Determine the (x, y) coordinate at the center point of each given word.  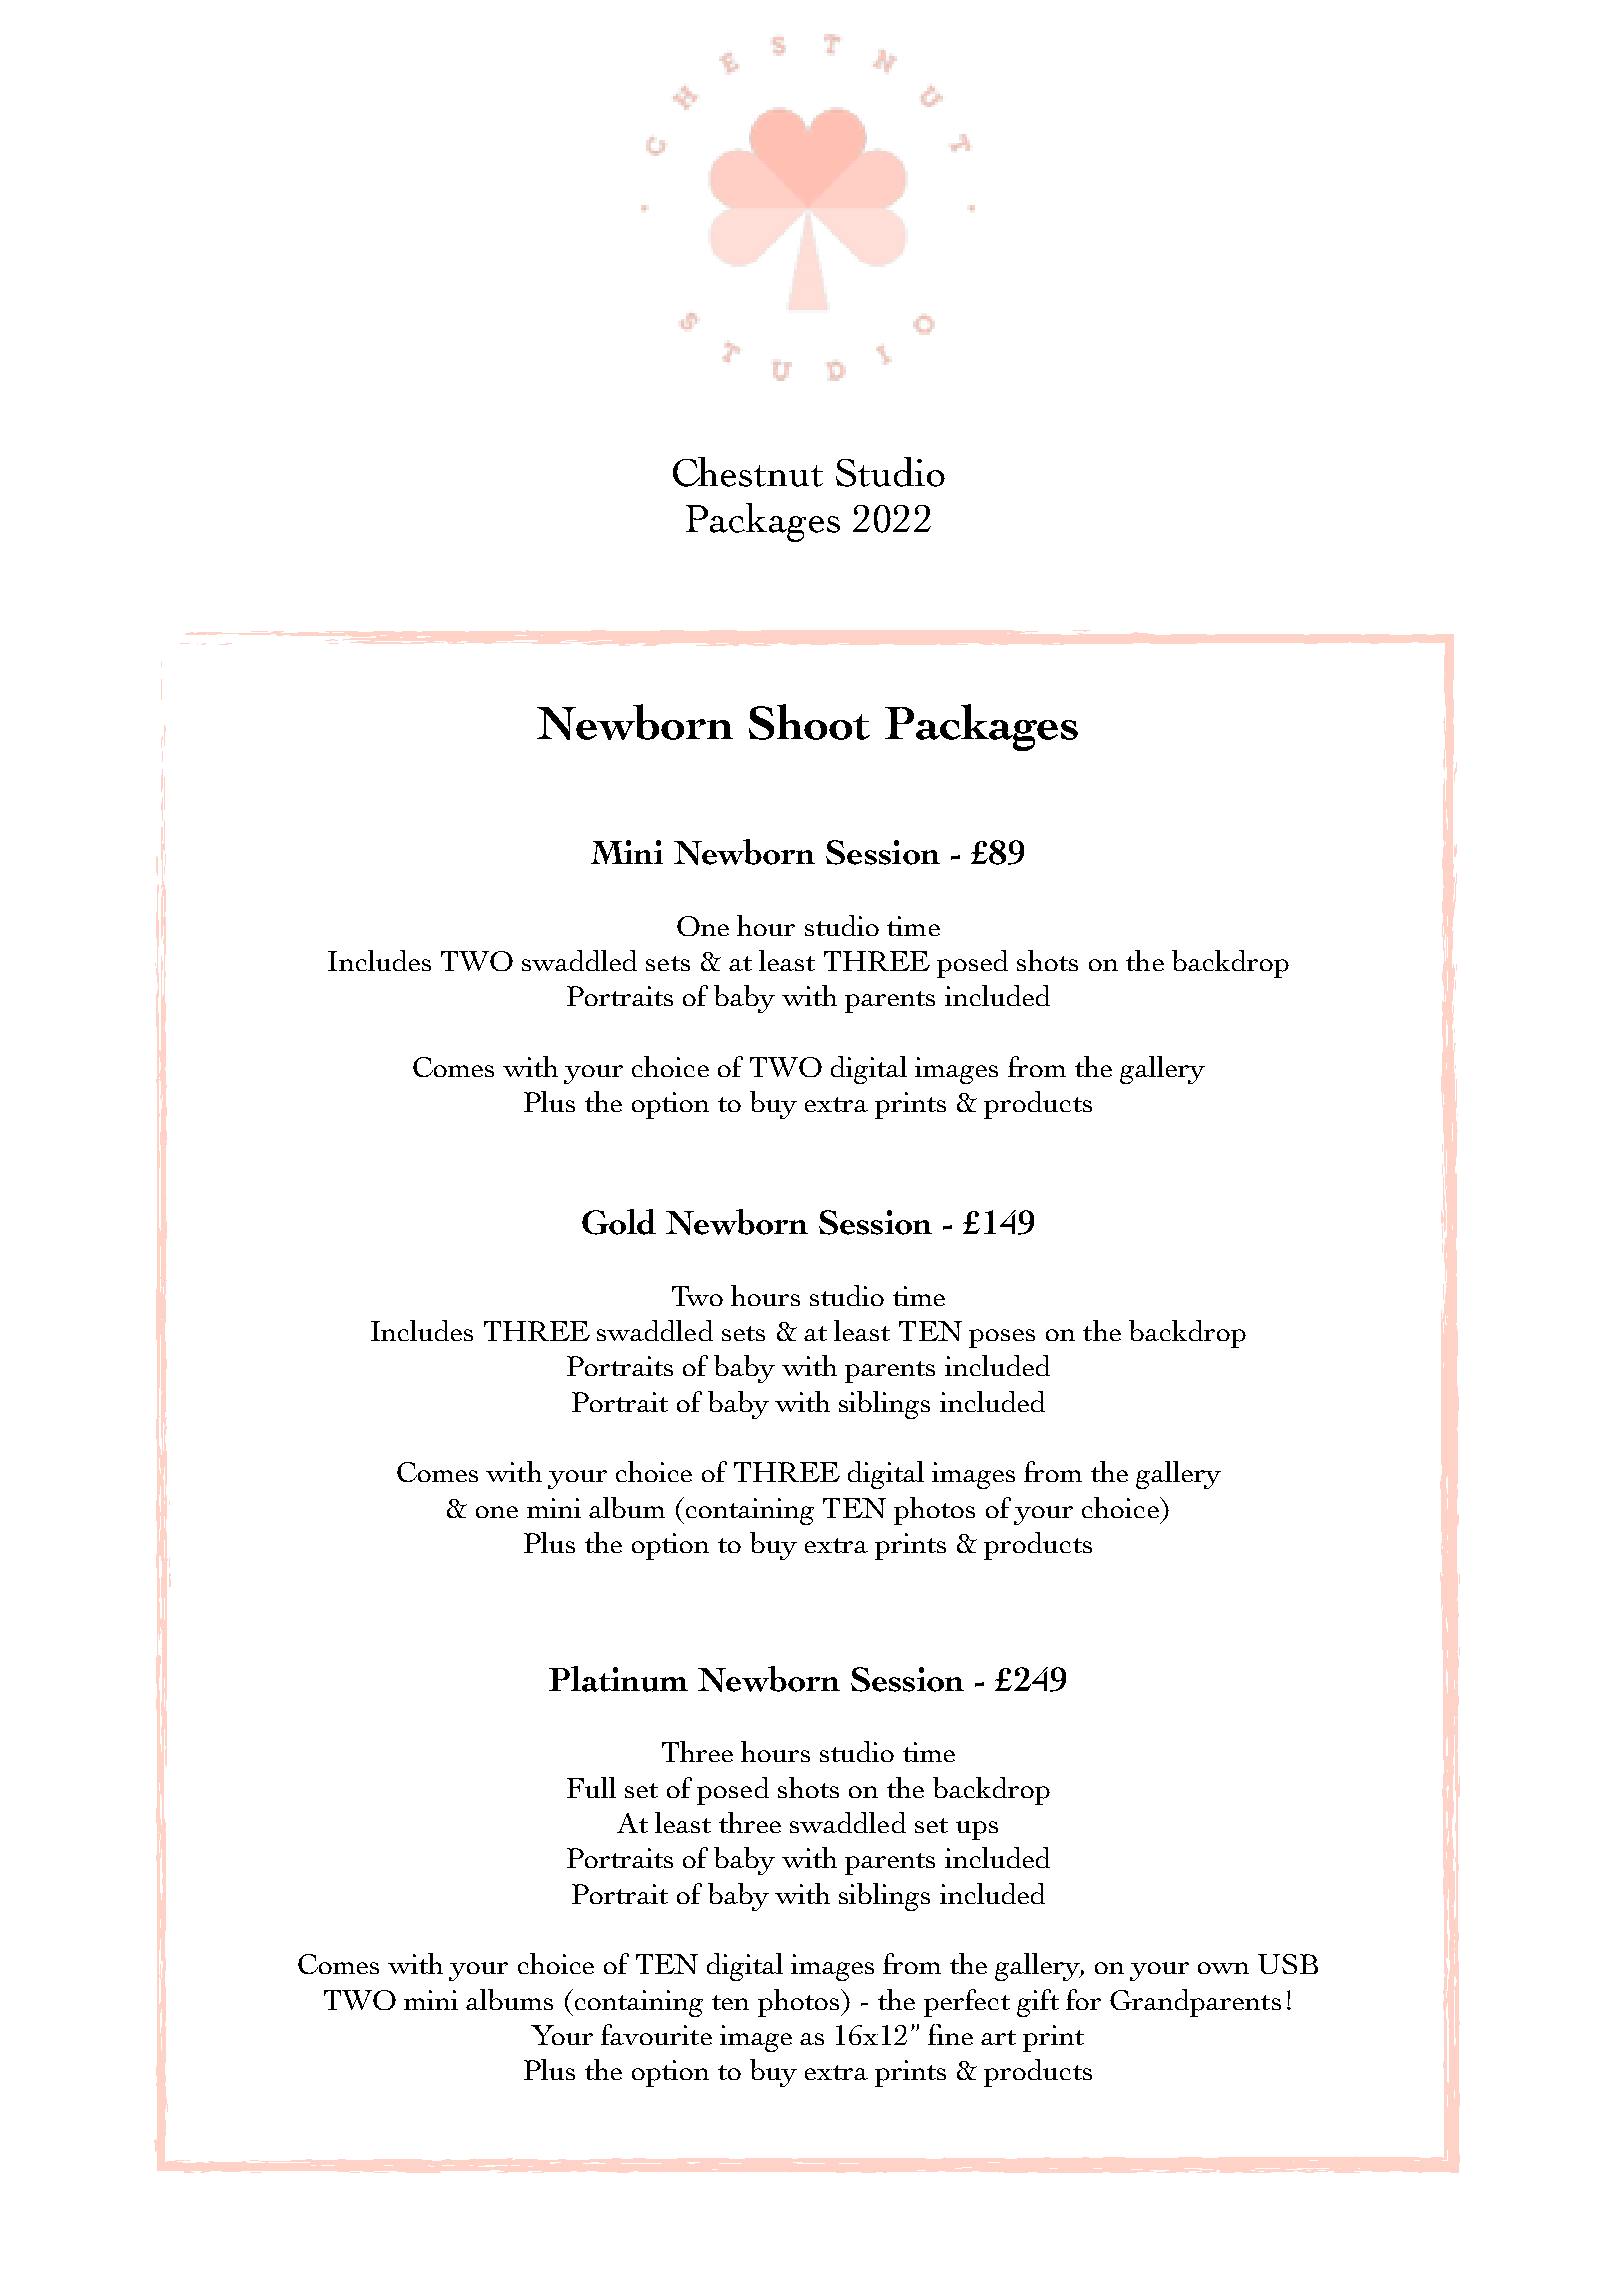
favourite (656, 2034)
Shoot (809, 722)
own (1223, 1968)
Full (591, 1787)
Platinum (618, 1679)
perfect (967, 2003)
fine (950, 2034)
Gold (619, 1222)
